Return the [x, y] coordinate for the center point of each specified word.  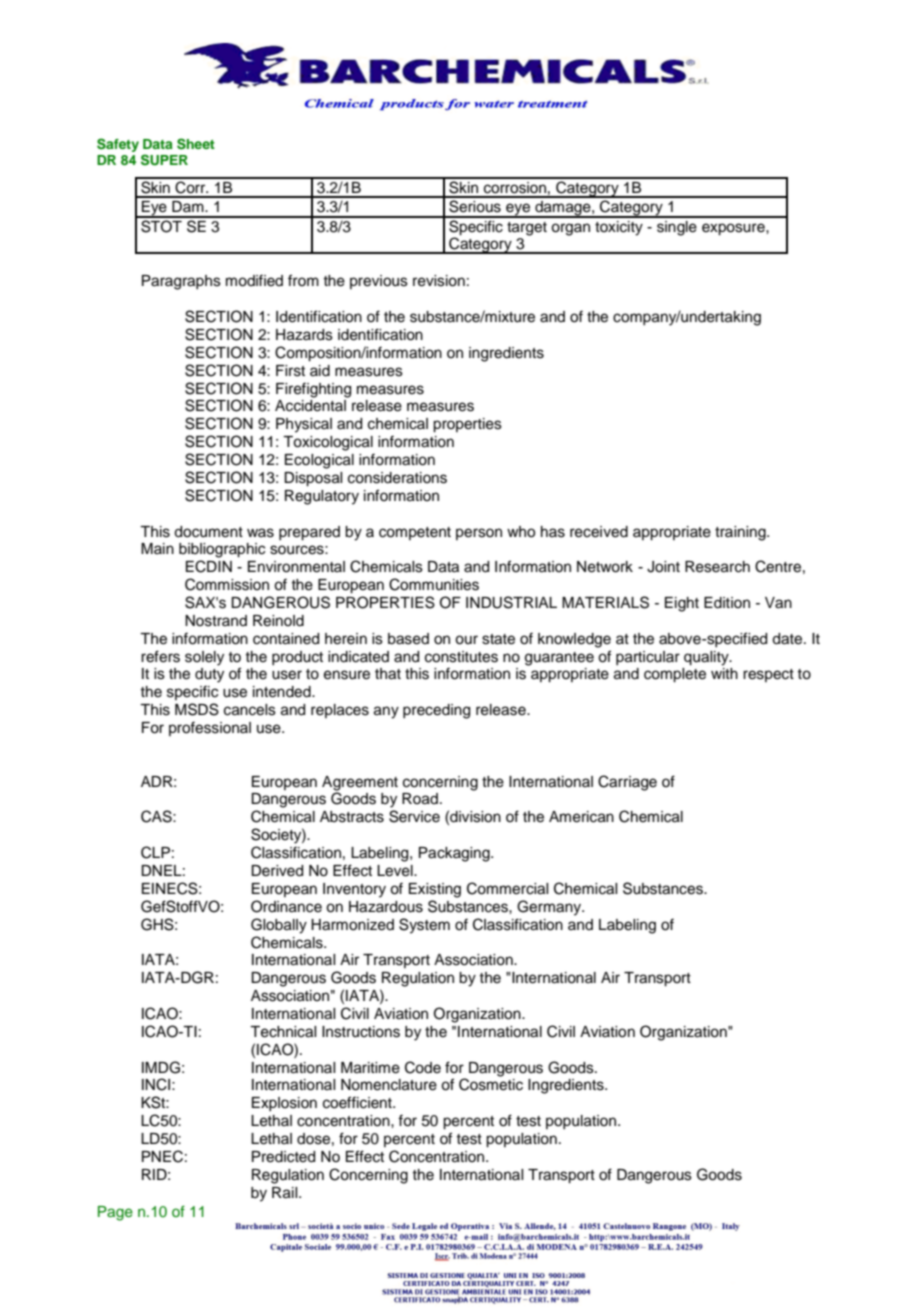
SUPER [164, 160]
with [724, 673]
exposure [734, 229]
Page [115, 1213]
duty [209, 675]
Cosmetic [491, 1084]
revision [439, 281]
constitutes [461, 657]
